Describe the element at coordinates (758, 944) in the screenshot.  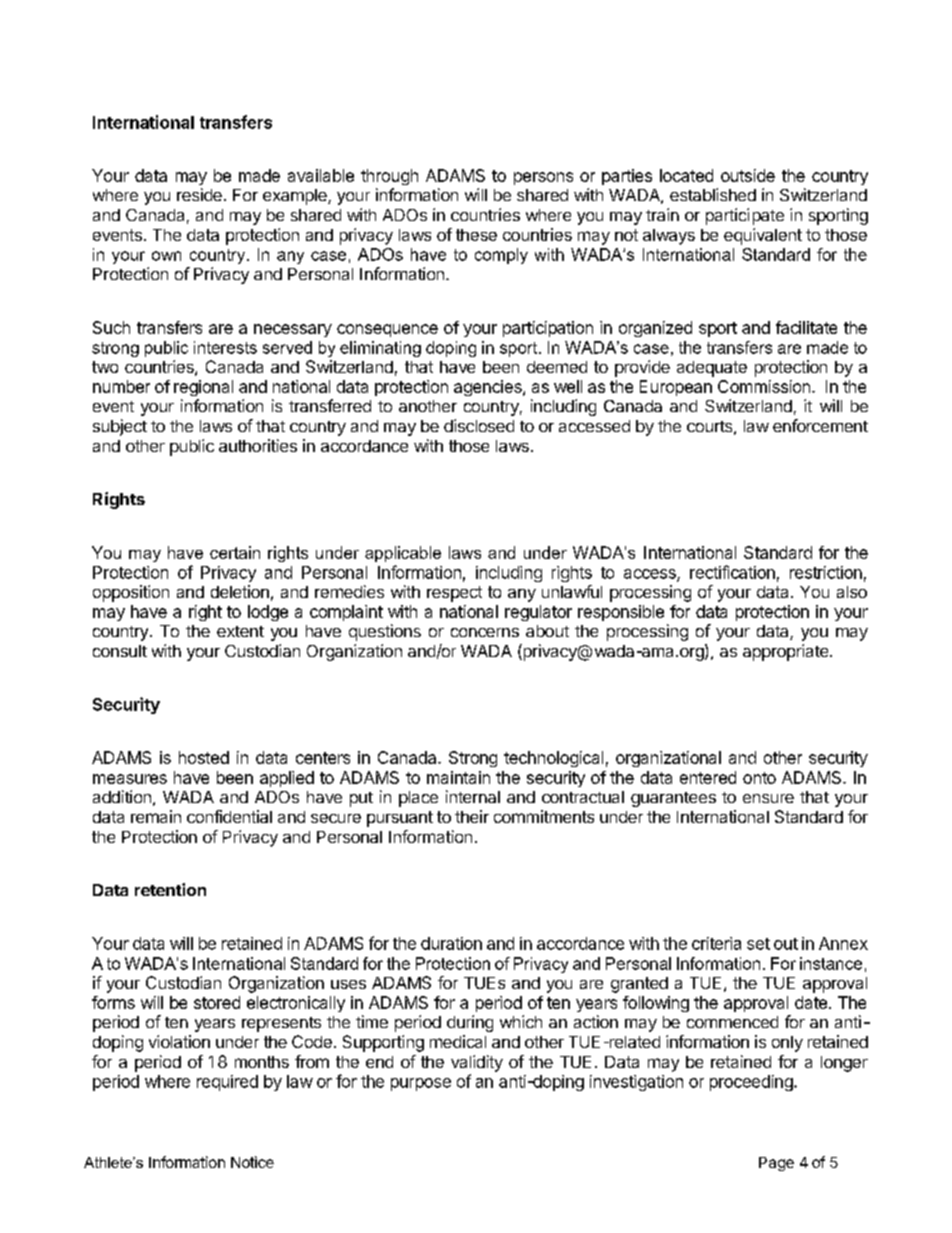
I see `set` at that location.
